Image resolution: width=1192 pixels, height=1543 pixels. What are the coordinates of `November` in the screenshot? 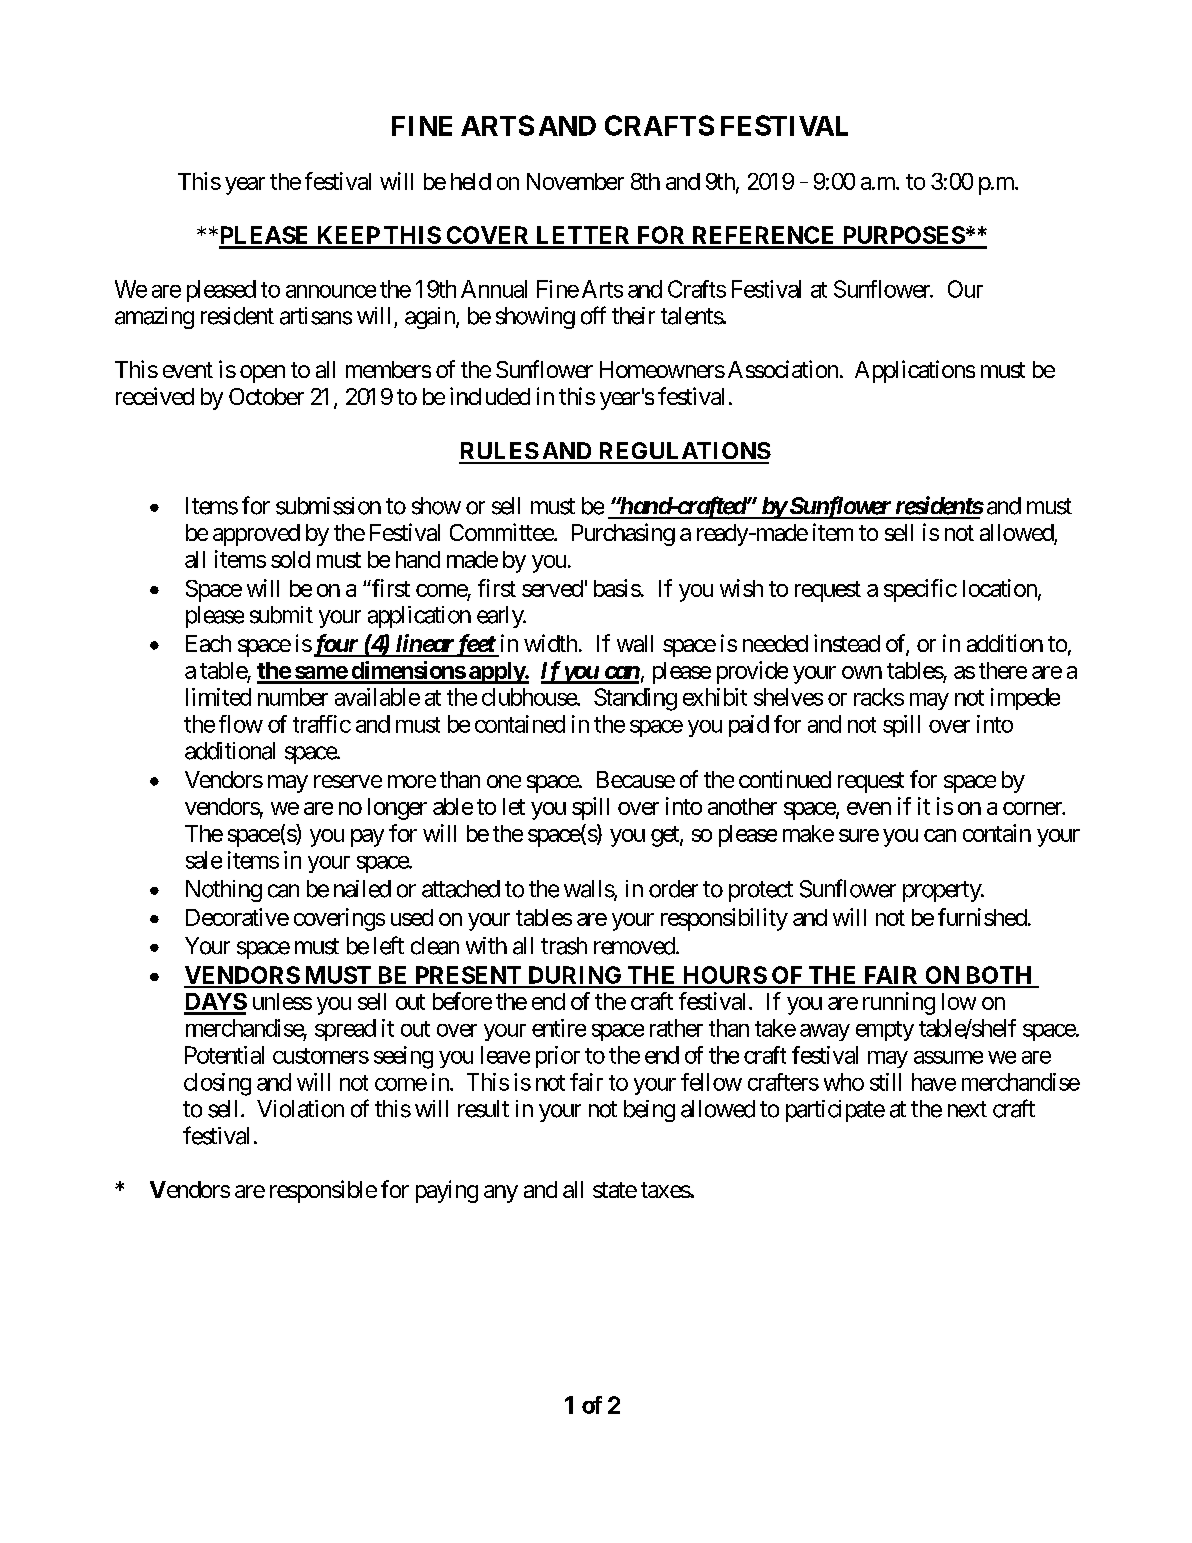 It's located at (575, 181).
